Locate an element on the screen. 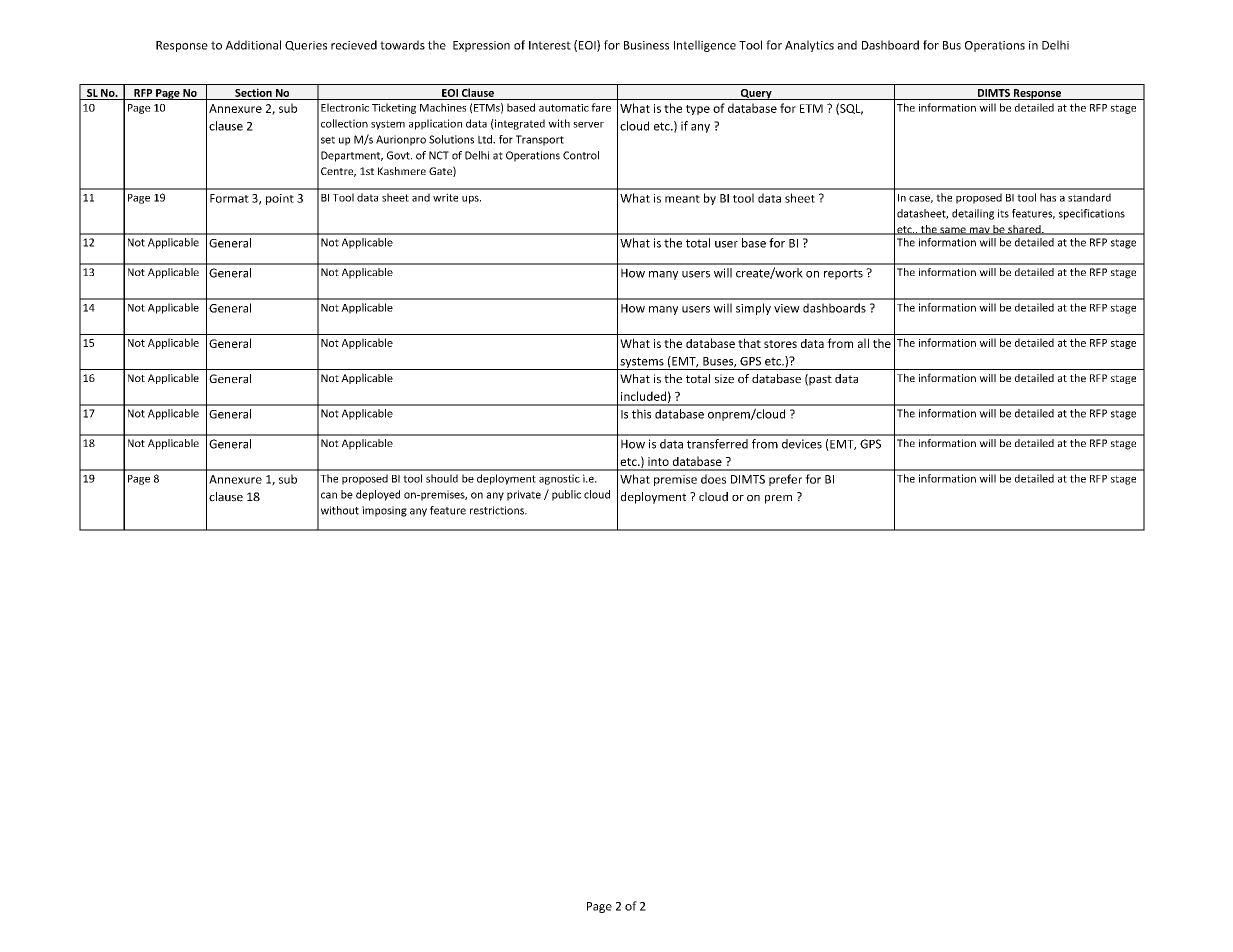  reports is located at coordinates (843, 274).
